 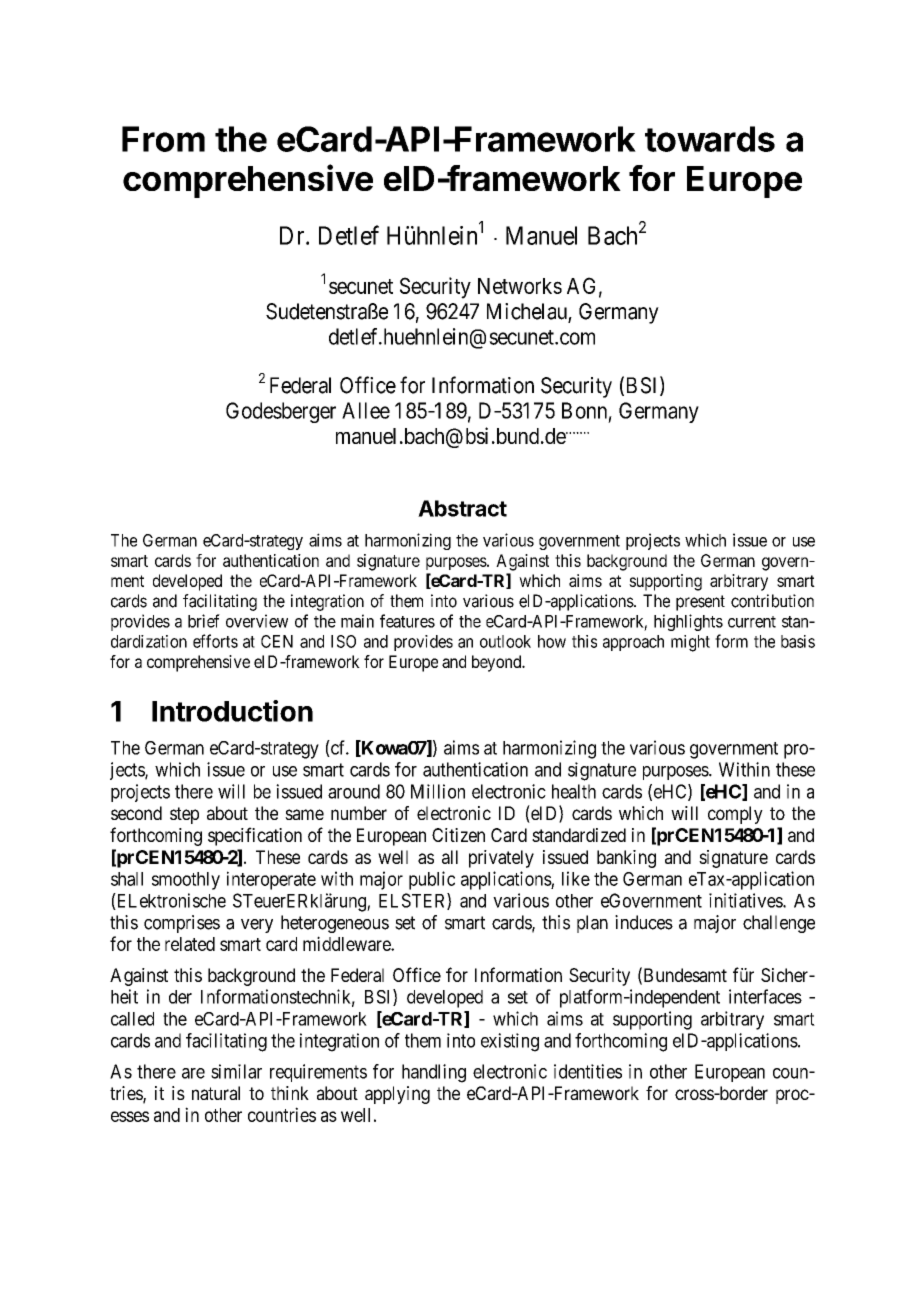 I want to click on brief, so click(x=204, y=621).
